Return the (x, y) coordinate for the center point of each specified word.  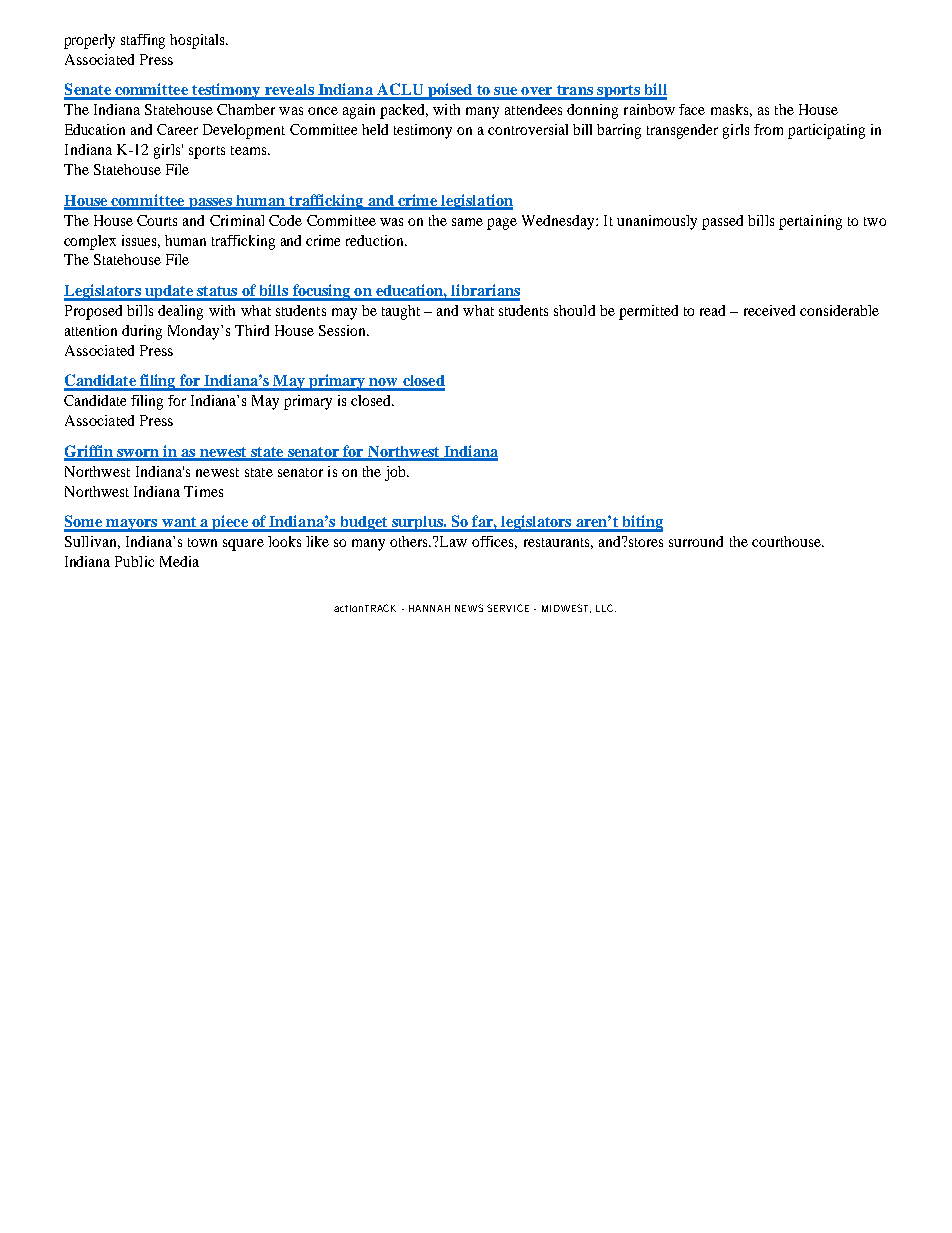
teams (250, 150)
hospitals (198, 41)
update (169, 293)
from (768, 129)
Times (203, 491)
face (692, 109)
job (396, 473)
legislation (476, 202)
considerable (839, 310)
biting (641, 523)
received (769, 310)
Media (179, 561)
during (142, 332)
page (502, 224)
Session (343, 330)
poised (450, 91)
